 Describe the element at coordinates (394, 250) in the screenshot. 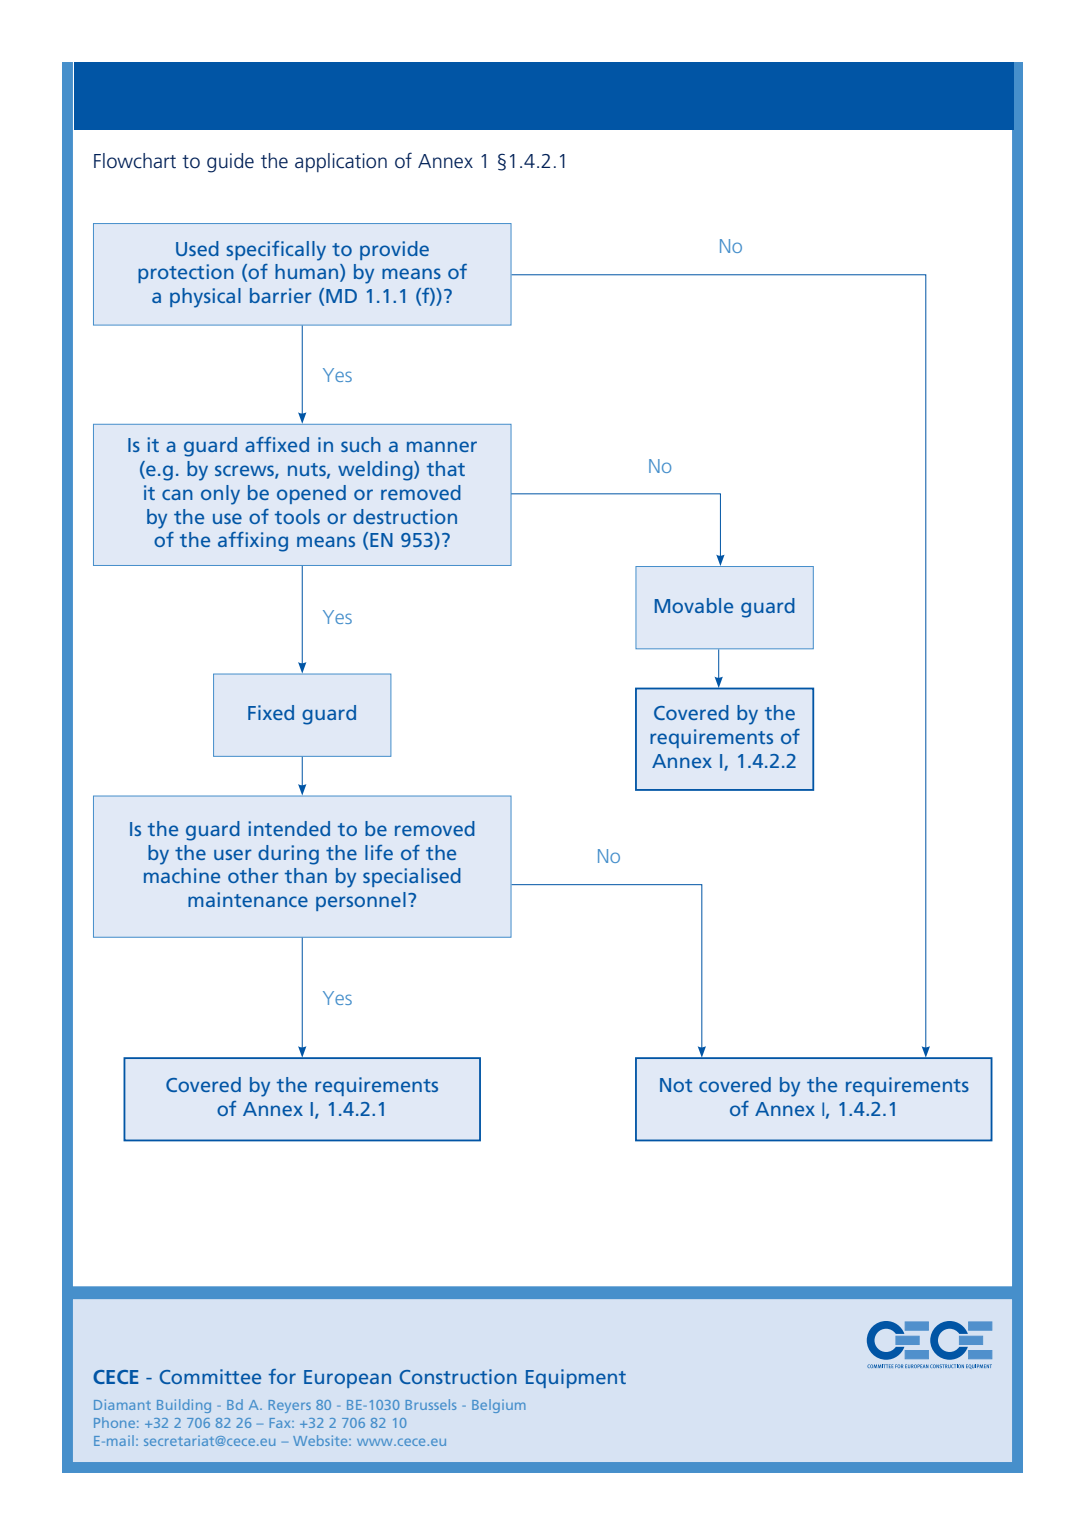

I see `provide` at that location.
